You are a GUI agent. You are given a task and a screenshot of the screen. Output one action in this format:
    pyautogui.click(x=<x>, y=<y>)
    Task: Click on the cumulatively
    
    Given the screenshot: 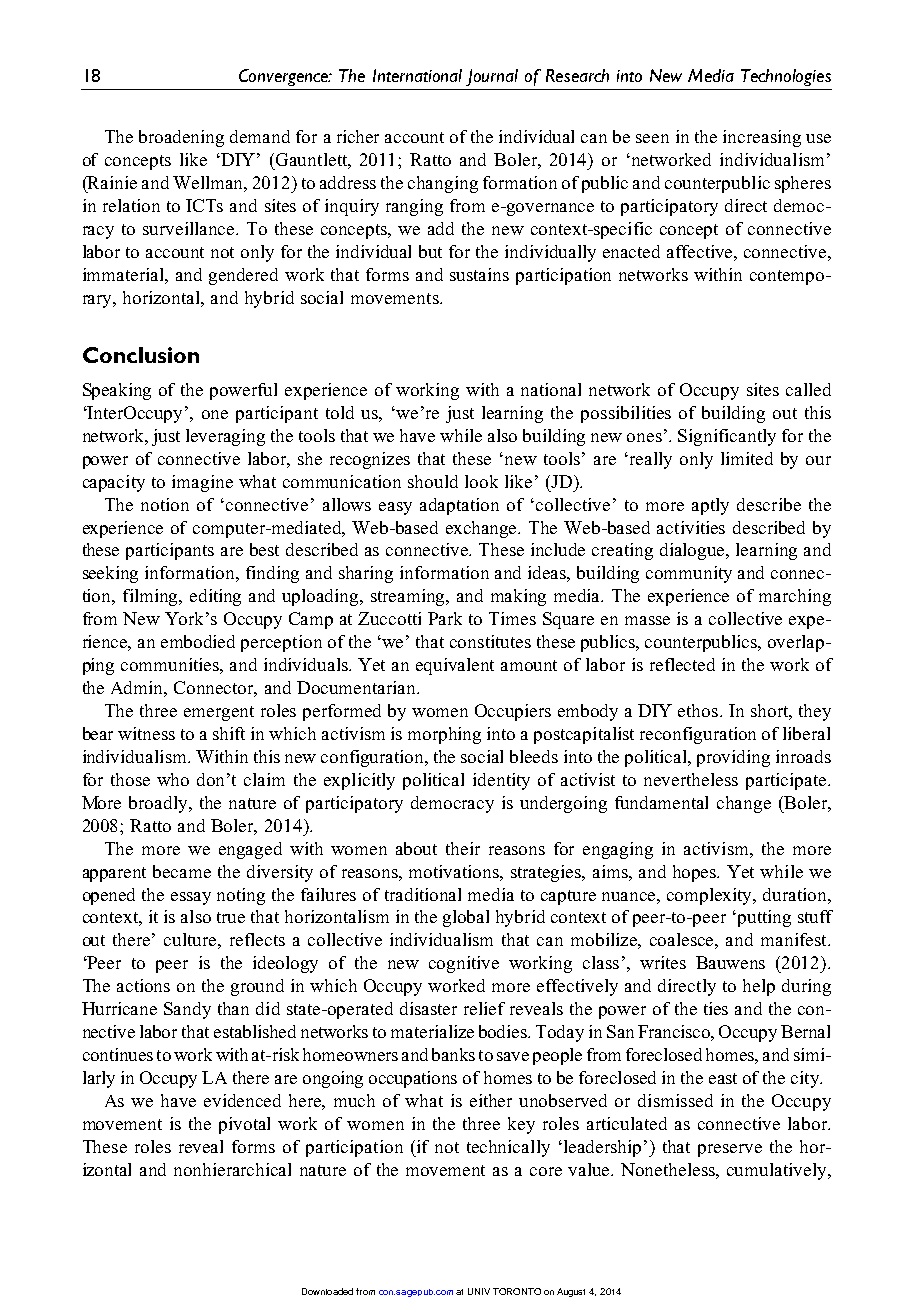 What is the action you would take?
    pyautogui.click(x=778, y=1171)
